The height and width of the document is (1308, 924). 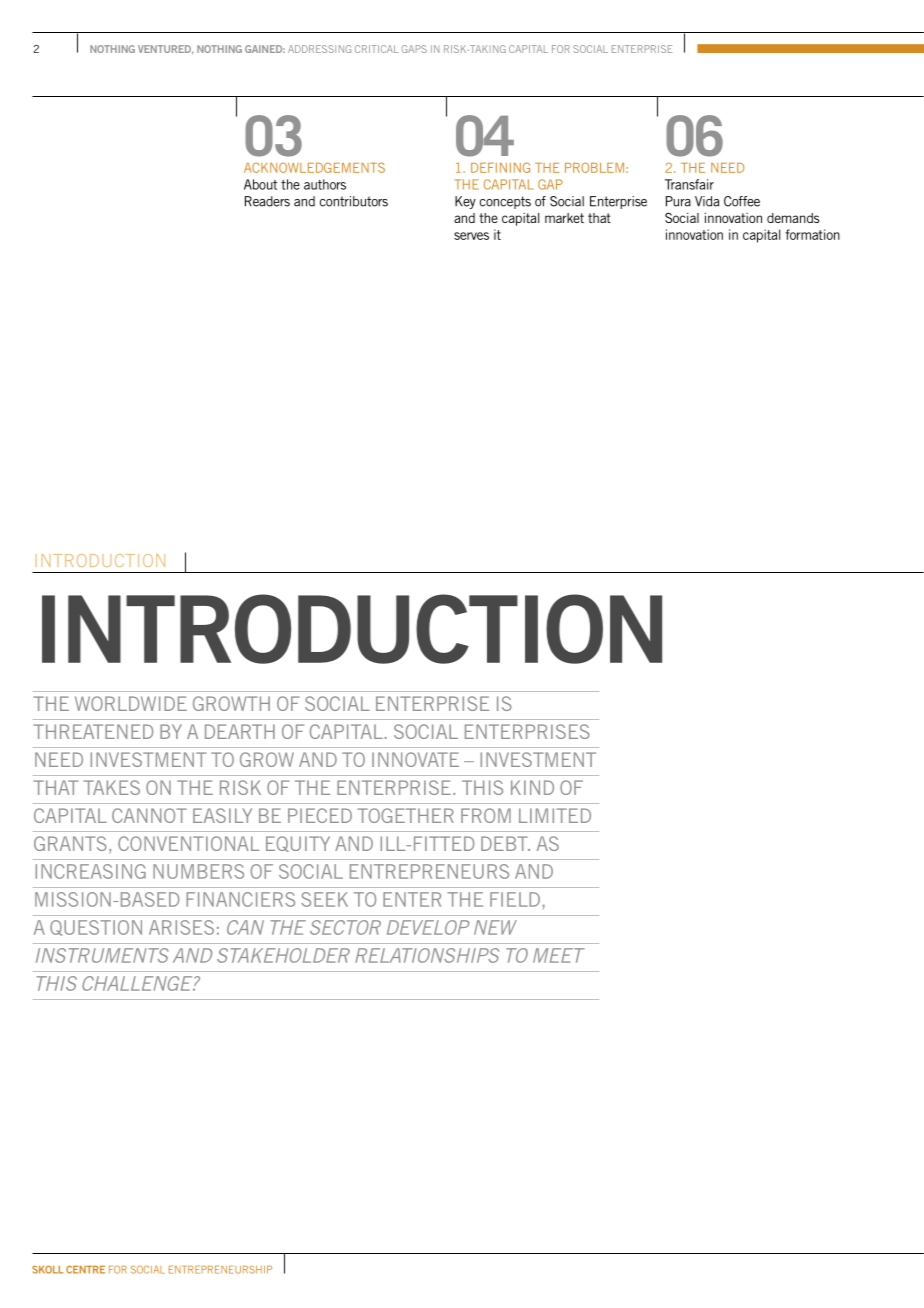 I want to click on KIND, so click(x=532, y=787).
